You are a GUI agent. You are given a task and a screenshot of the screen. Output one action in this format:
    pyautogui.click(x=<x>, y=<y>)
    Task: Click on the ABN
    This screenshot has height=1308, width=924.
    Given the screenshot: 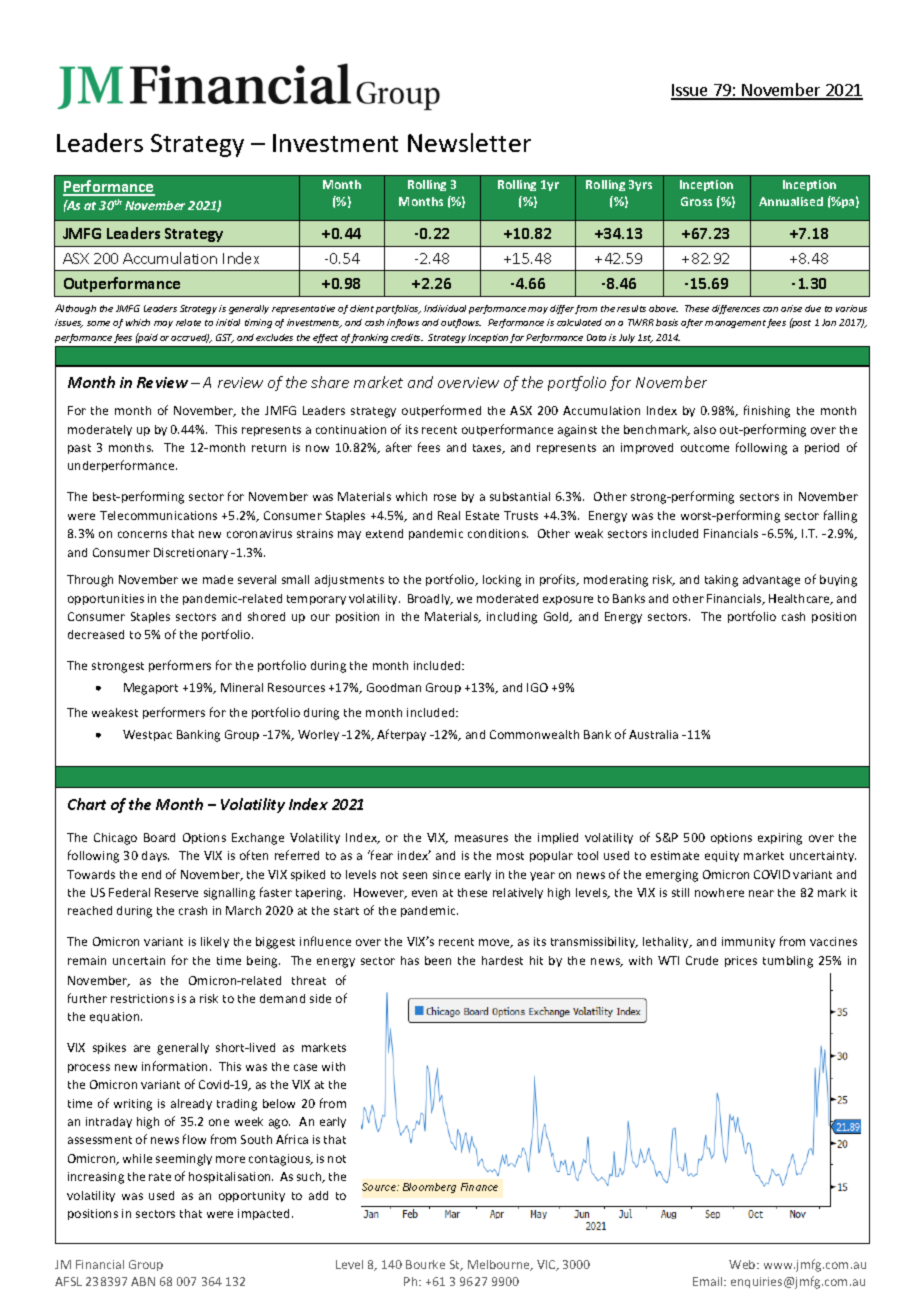 What is the action you would take?
    pyautogui.click(x=143, y=1281)
